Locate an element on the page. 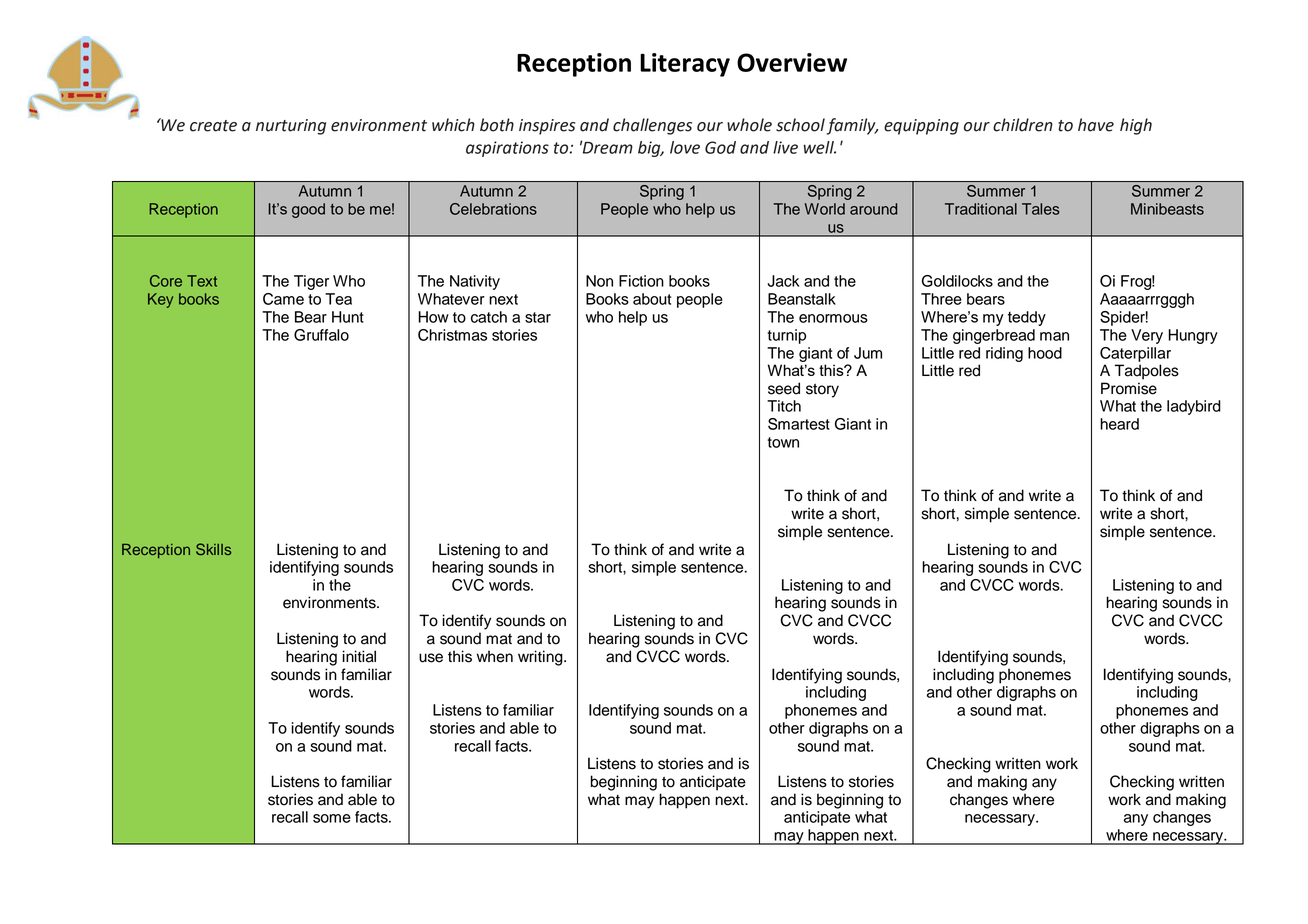 This page has width=1308, height=924. Gruffalo is located at coordinates (321, 335).
